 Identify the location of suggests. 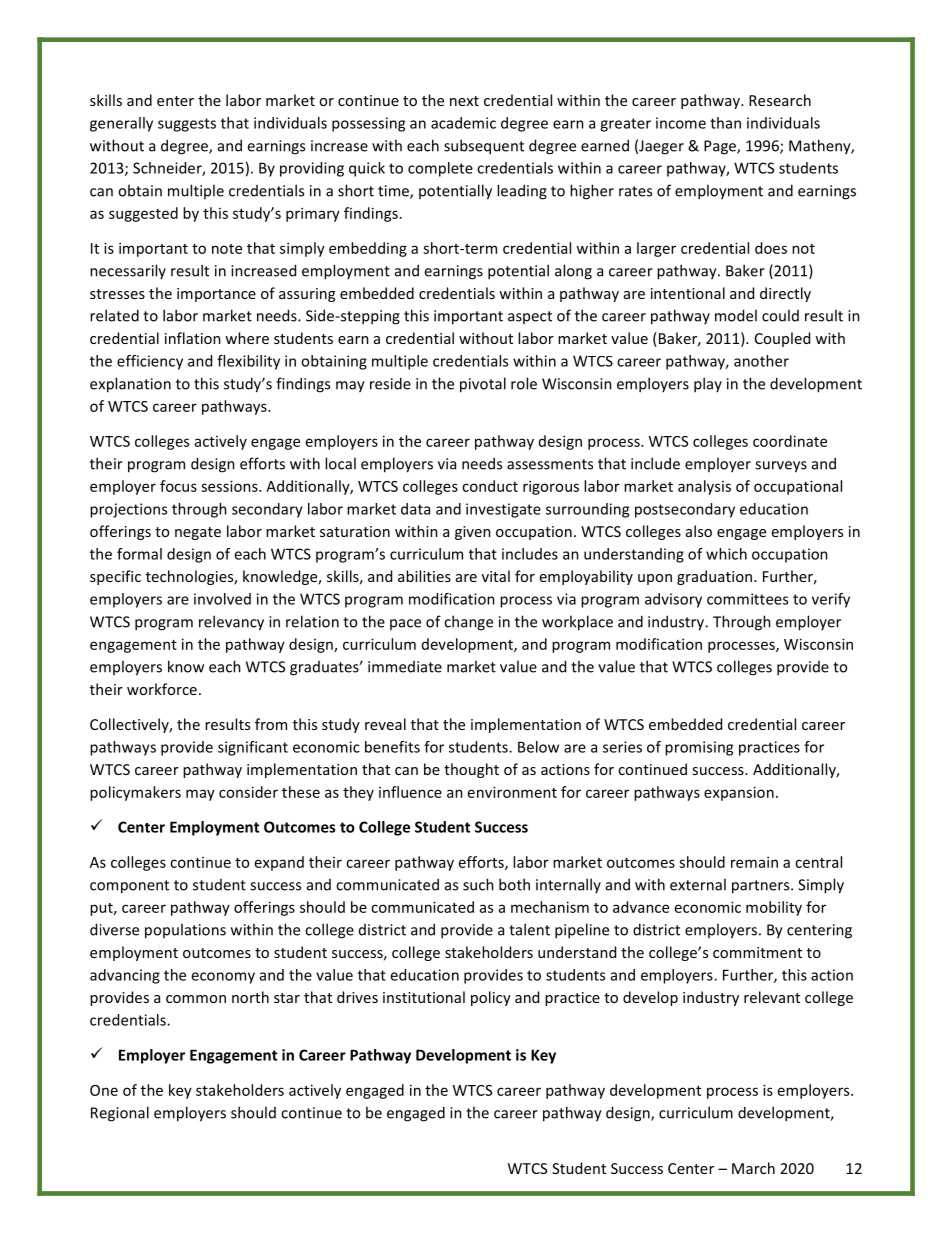
(187, 125).
